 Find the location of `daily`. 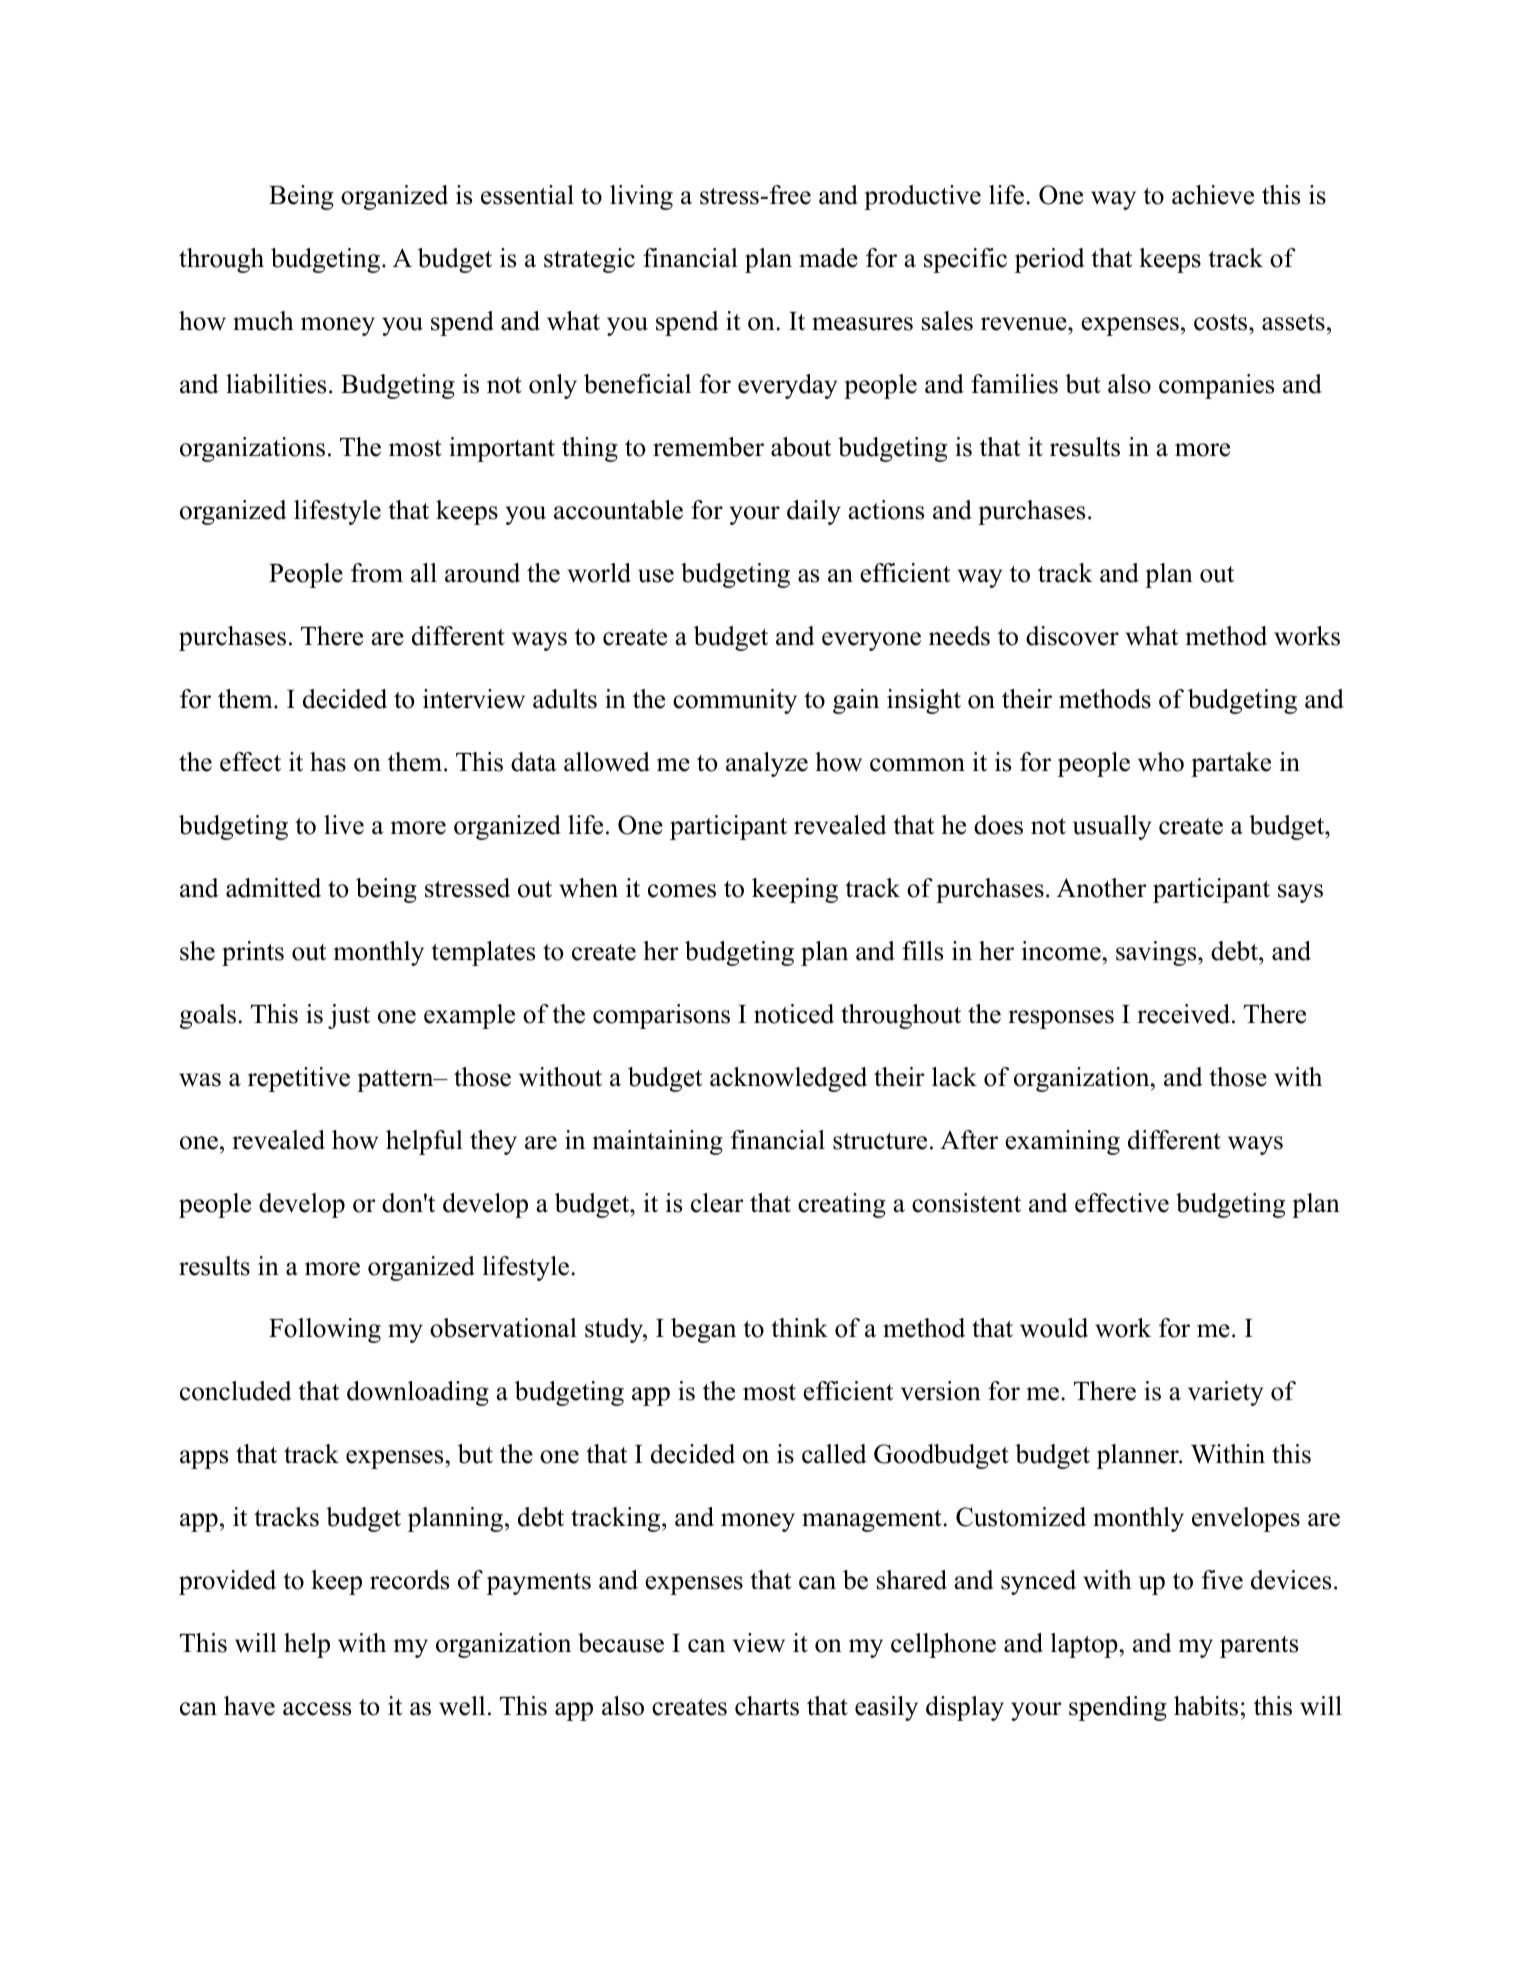

daily is located at coordinates (814, 512).
